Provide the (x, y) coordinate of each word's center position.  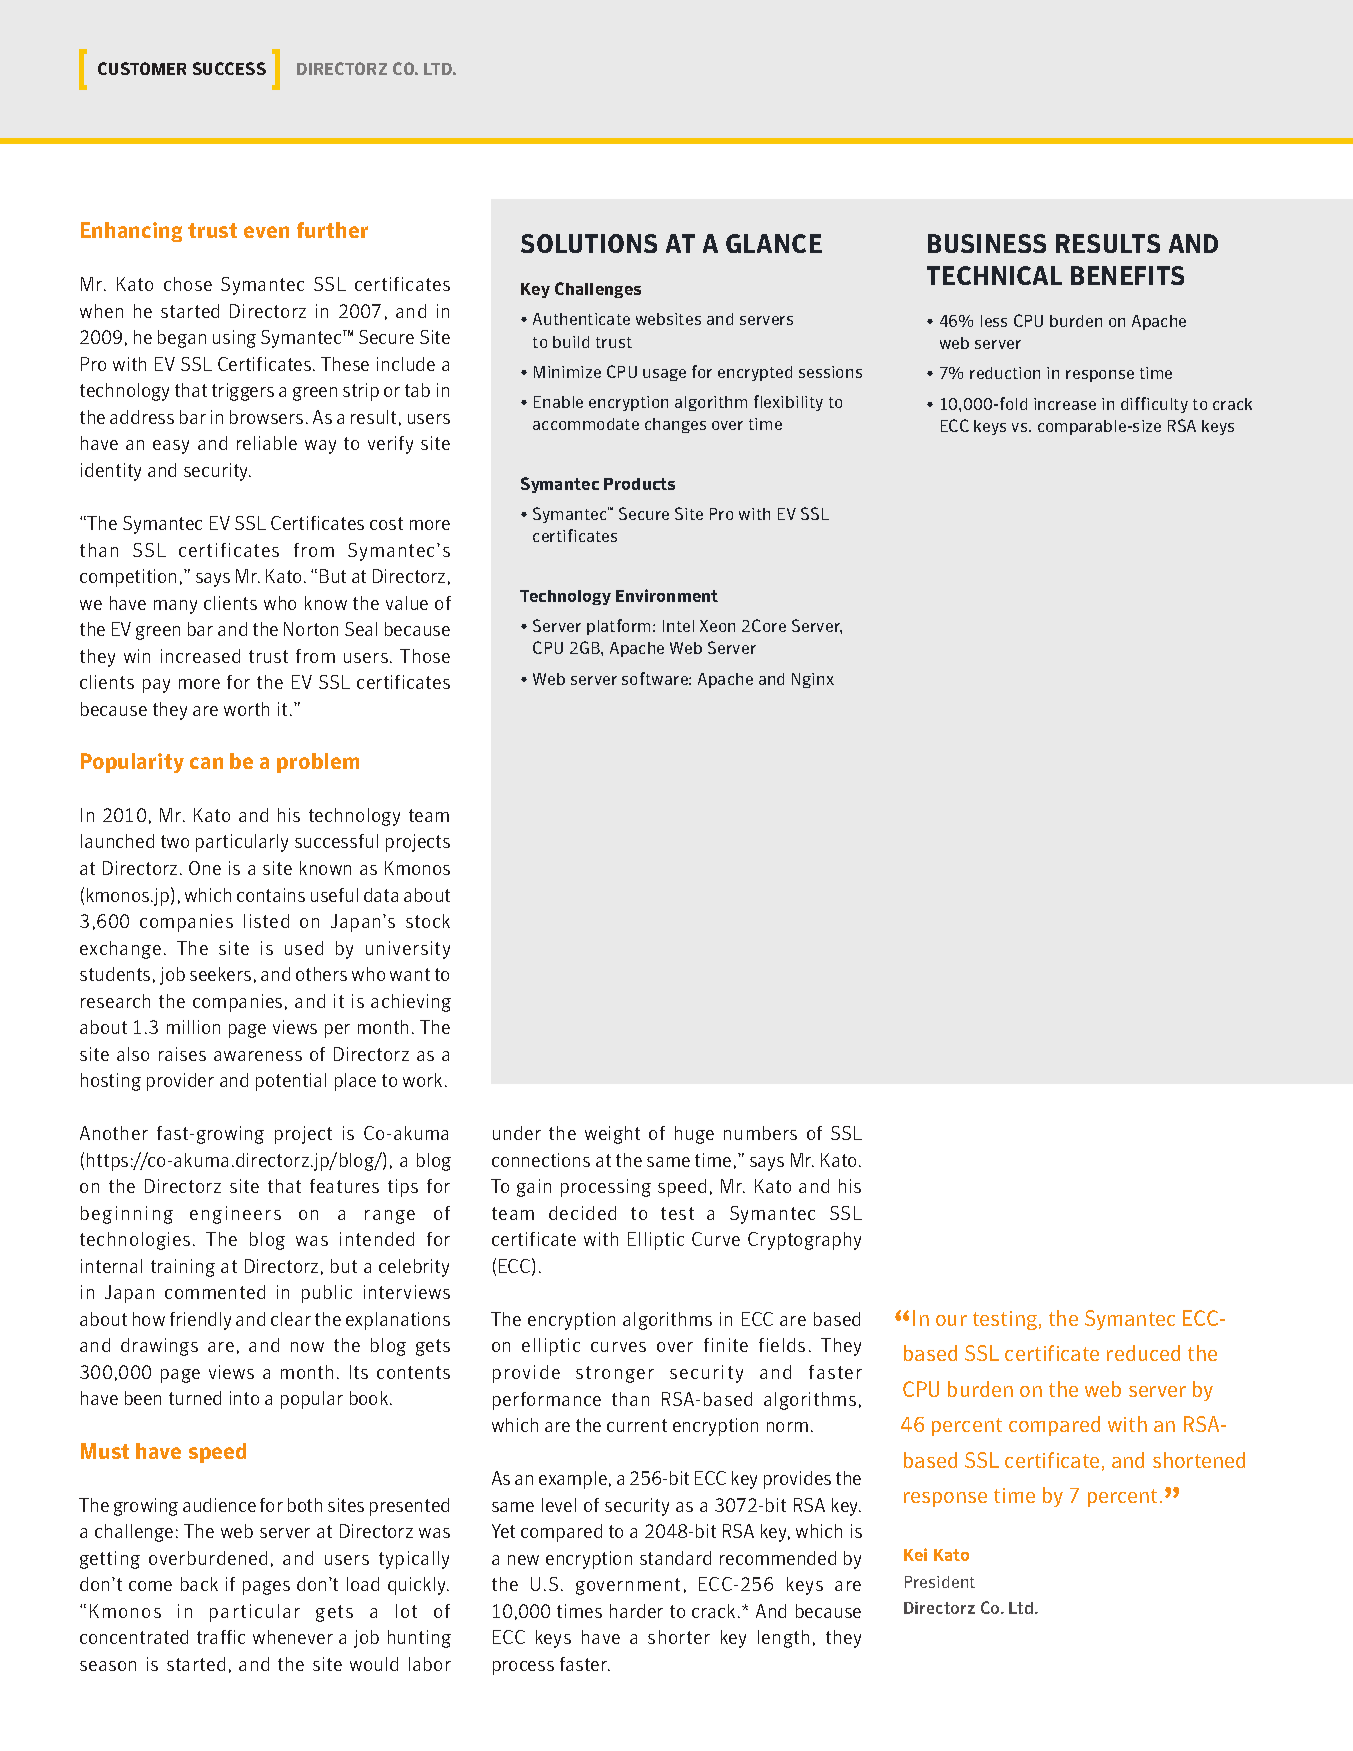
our (951, 1320)
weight (612, 1135)
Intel (678, 626)
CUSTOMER (142, 68)
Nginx (813, 680)
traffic (221, 1637)
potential (291, 1082)
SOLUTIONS (589, 243)
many (175, 607)
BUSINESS (987, 243)
